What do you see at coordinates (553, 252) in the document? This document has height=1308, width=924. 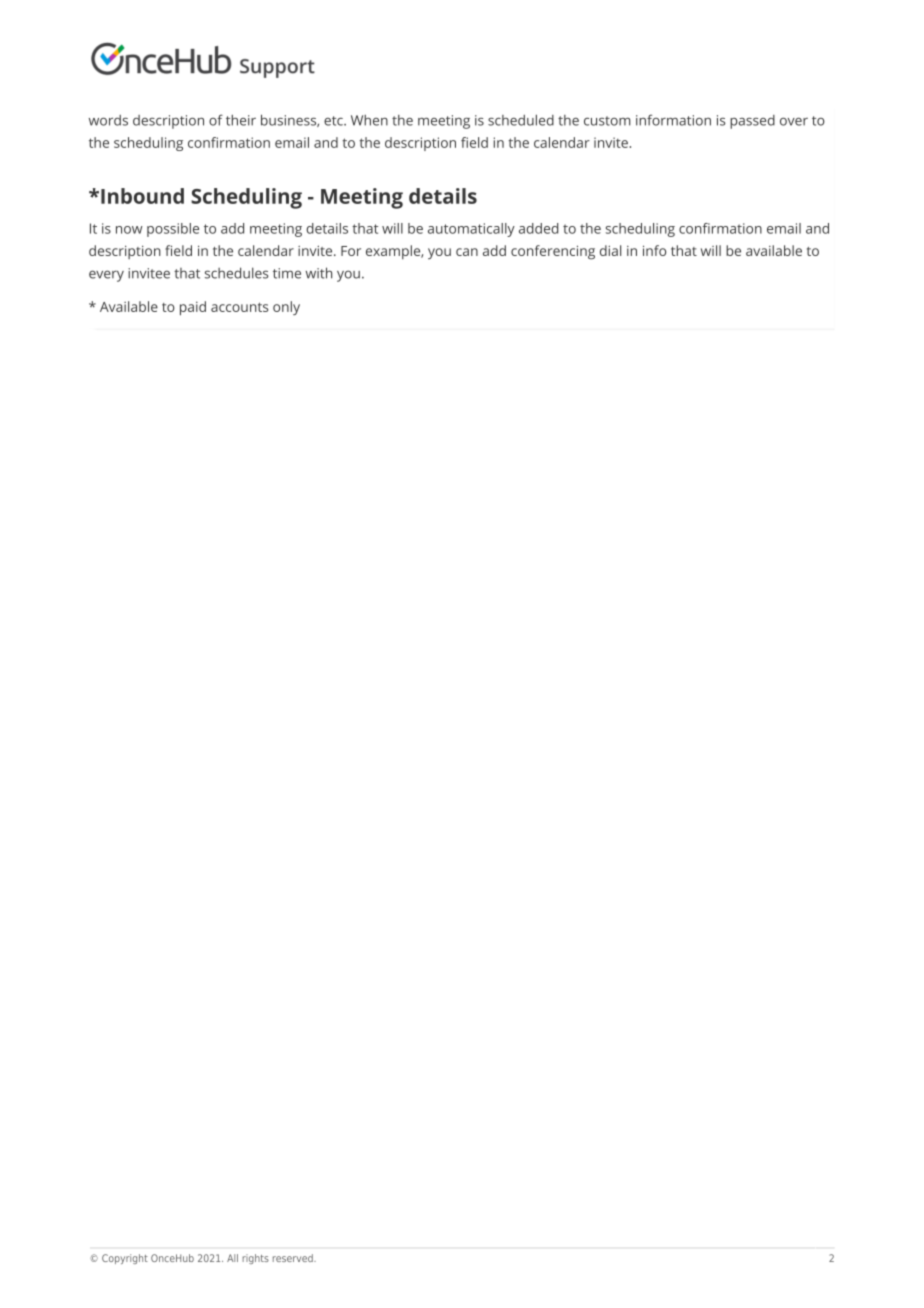 I see `conferencing` at bounding box center [553, 252].
